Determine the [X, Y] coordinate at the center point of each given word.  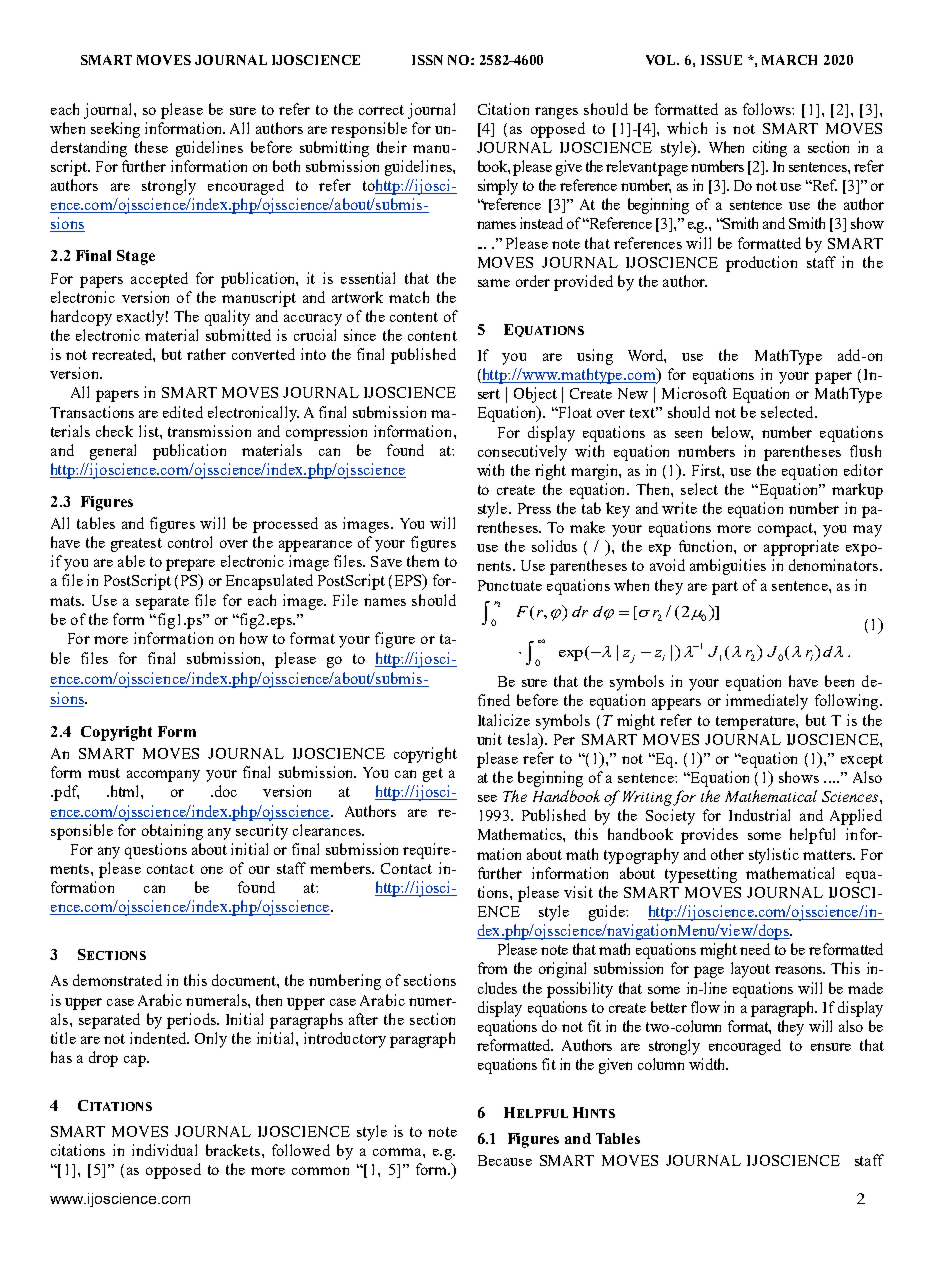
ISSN [427, 60]
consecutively [522, 453]
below [732, 433]
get [433, 775]
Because [505, 1160]
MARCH [789, 60]
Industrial [759, 815]
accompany [163, 776]
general [113, 452]
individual [164, 1150]
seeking [115, 130]
